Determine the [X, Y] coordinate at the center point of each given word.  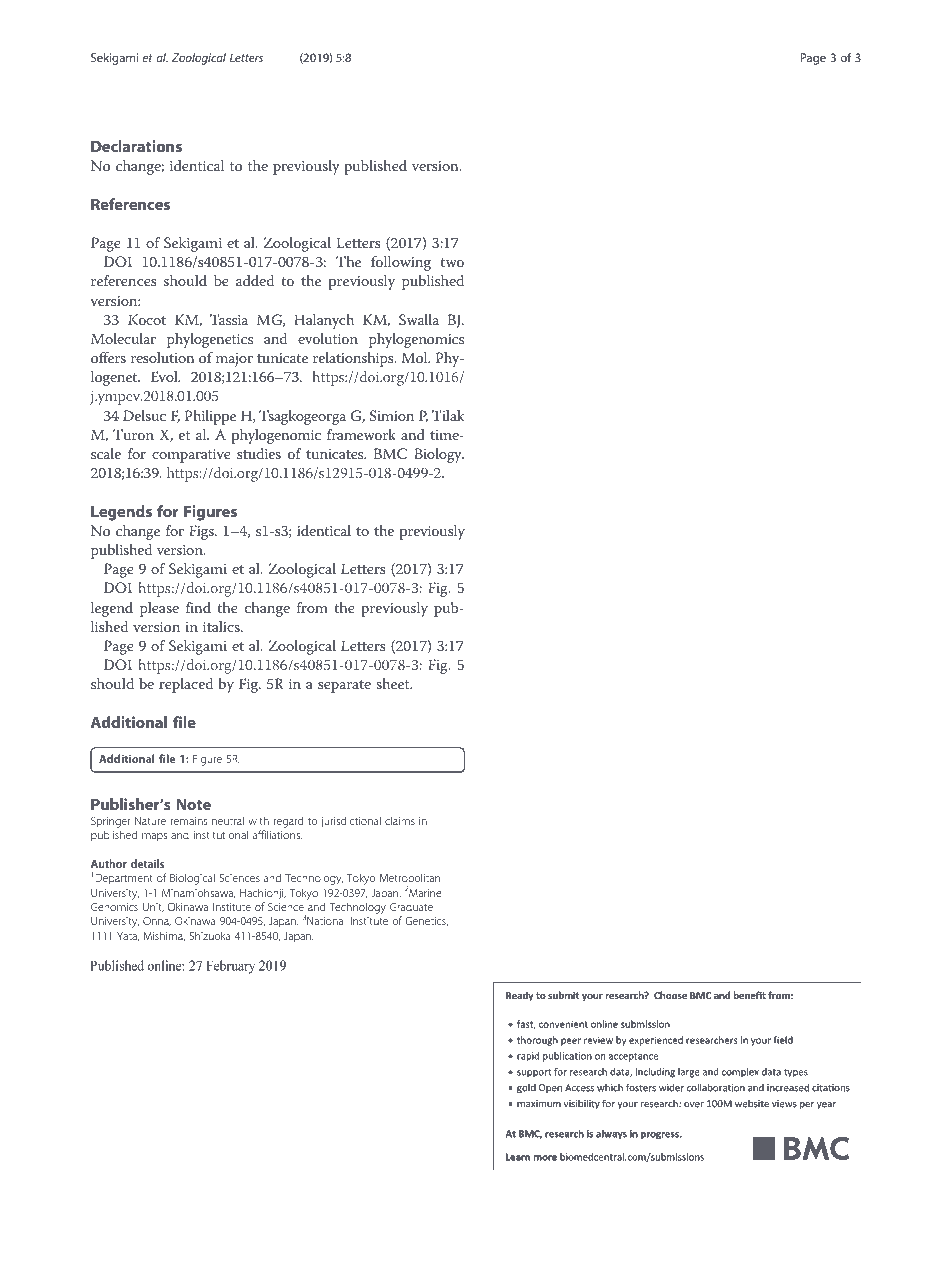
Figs [202, 532]
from [312, 607]
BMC [390, 454]
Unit [153, 908]
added [255, 280]
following [401, 263]
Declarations [136, 146]
